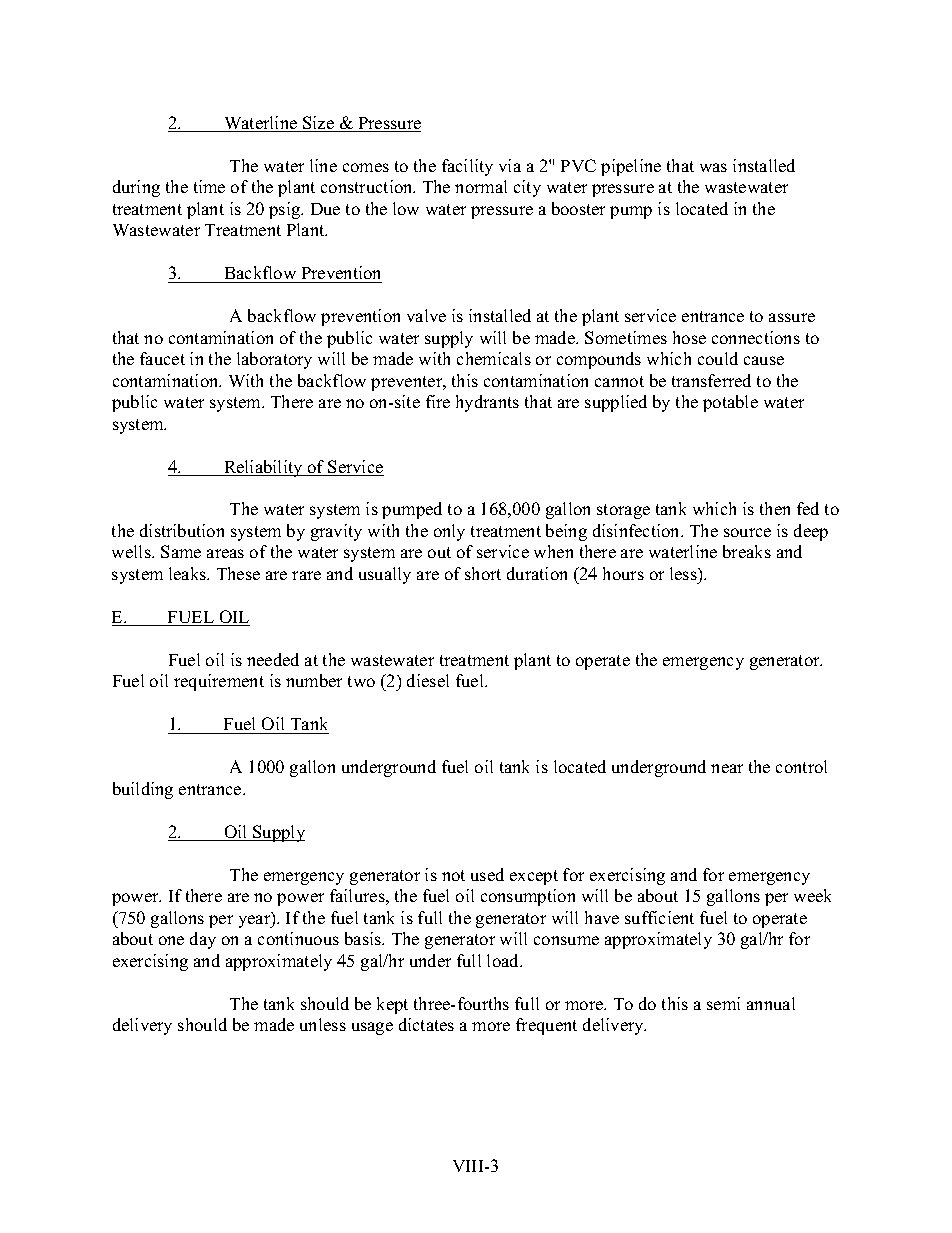 The height and width of the page is (1233, 952). Describe the element at coordinates (426, 1024) in the page. I see `dictates` at that location.
